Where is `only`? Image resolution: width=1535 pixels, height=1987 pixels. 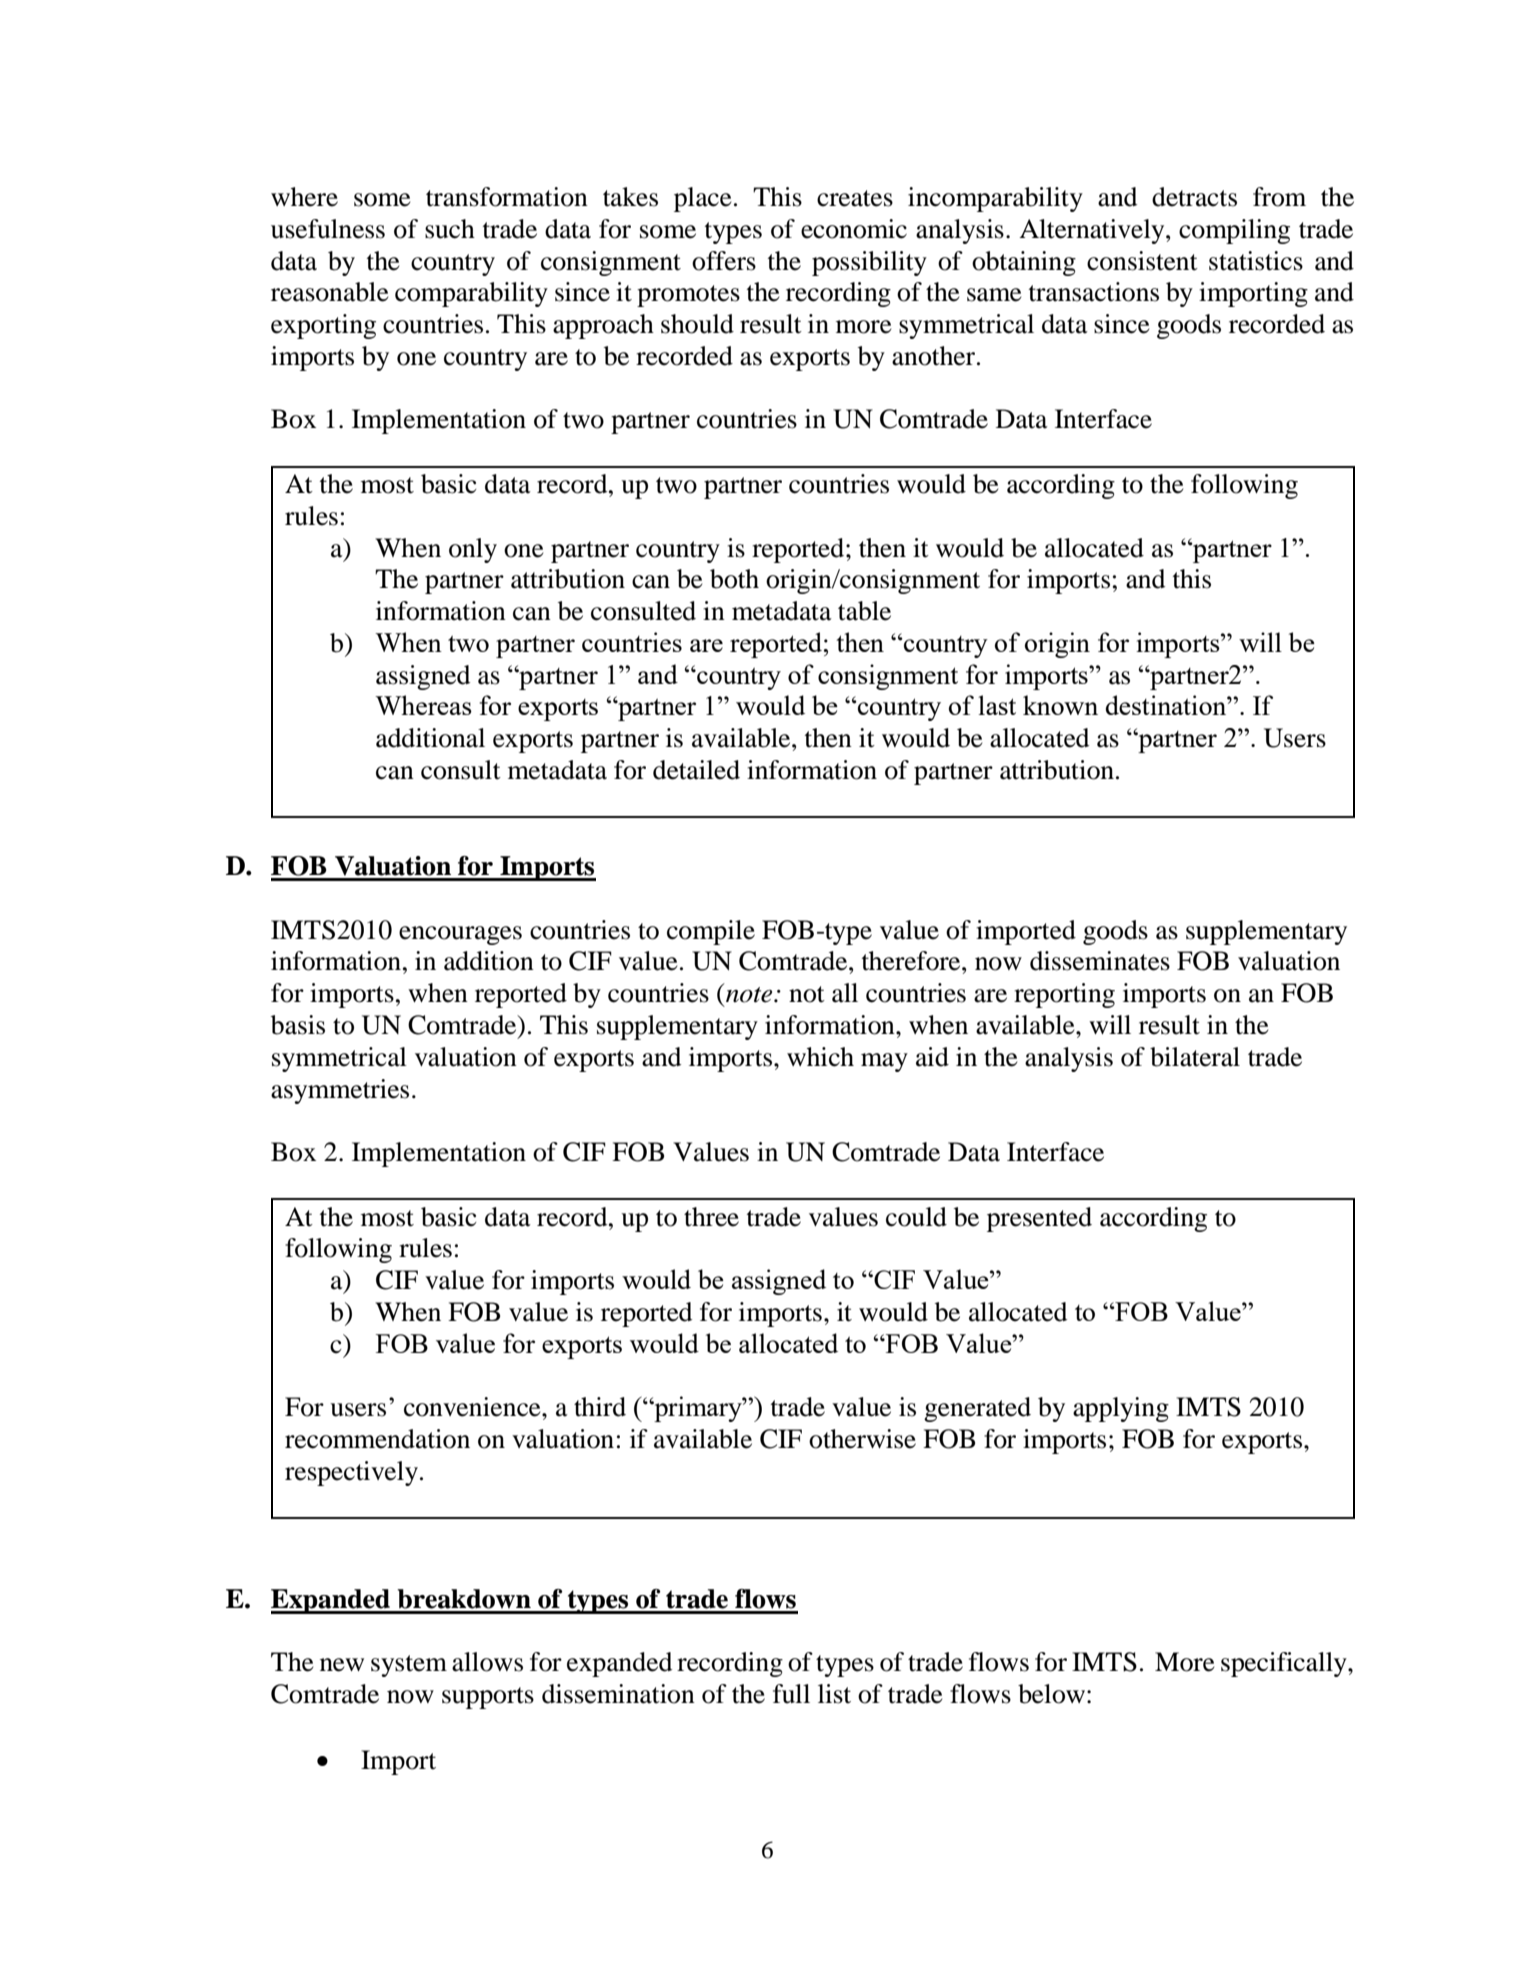 only is located at coordinates (473, 550).
